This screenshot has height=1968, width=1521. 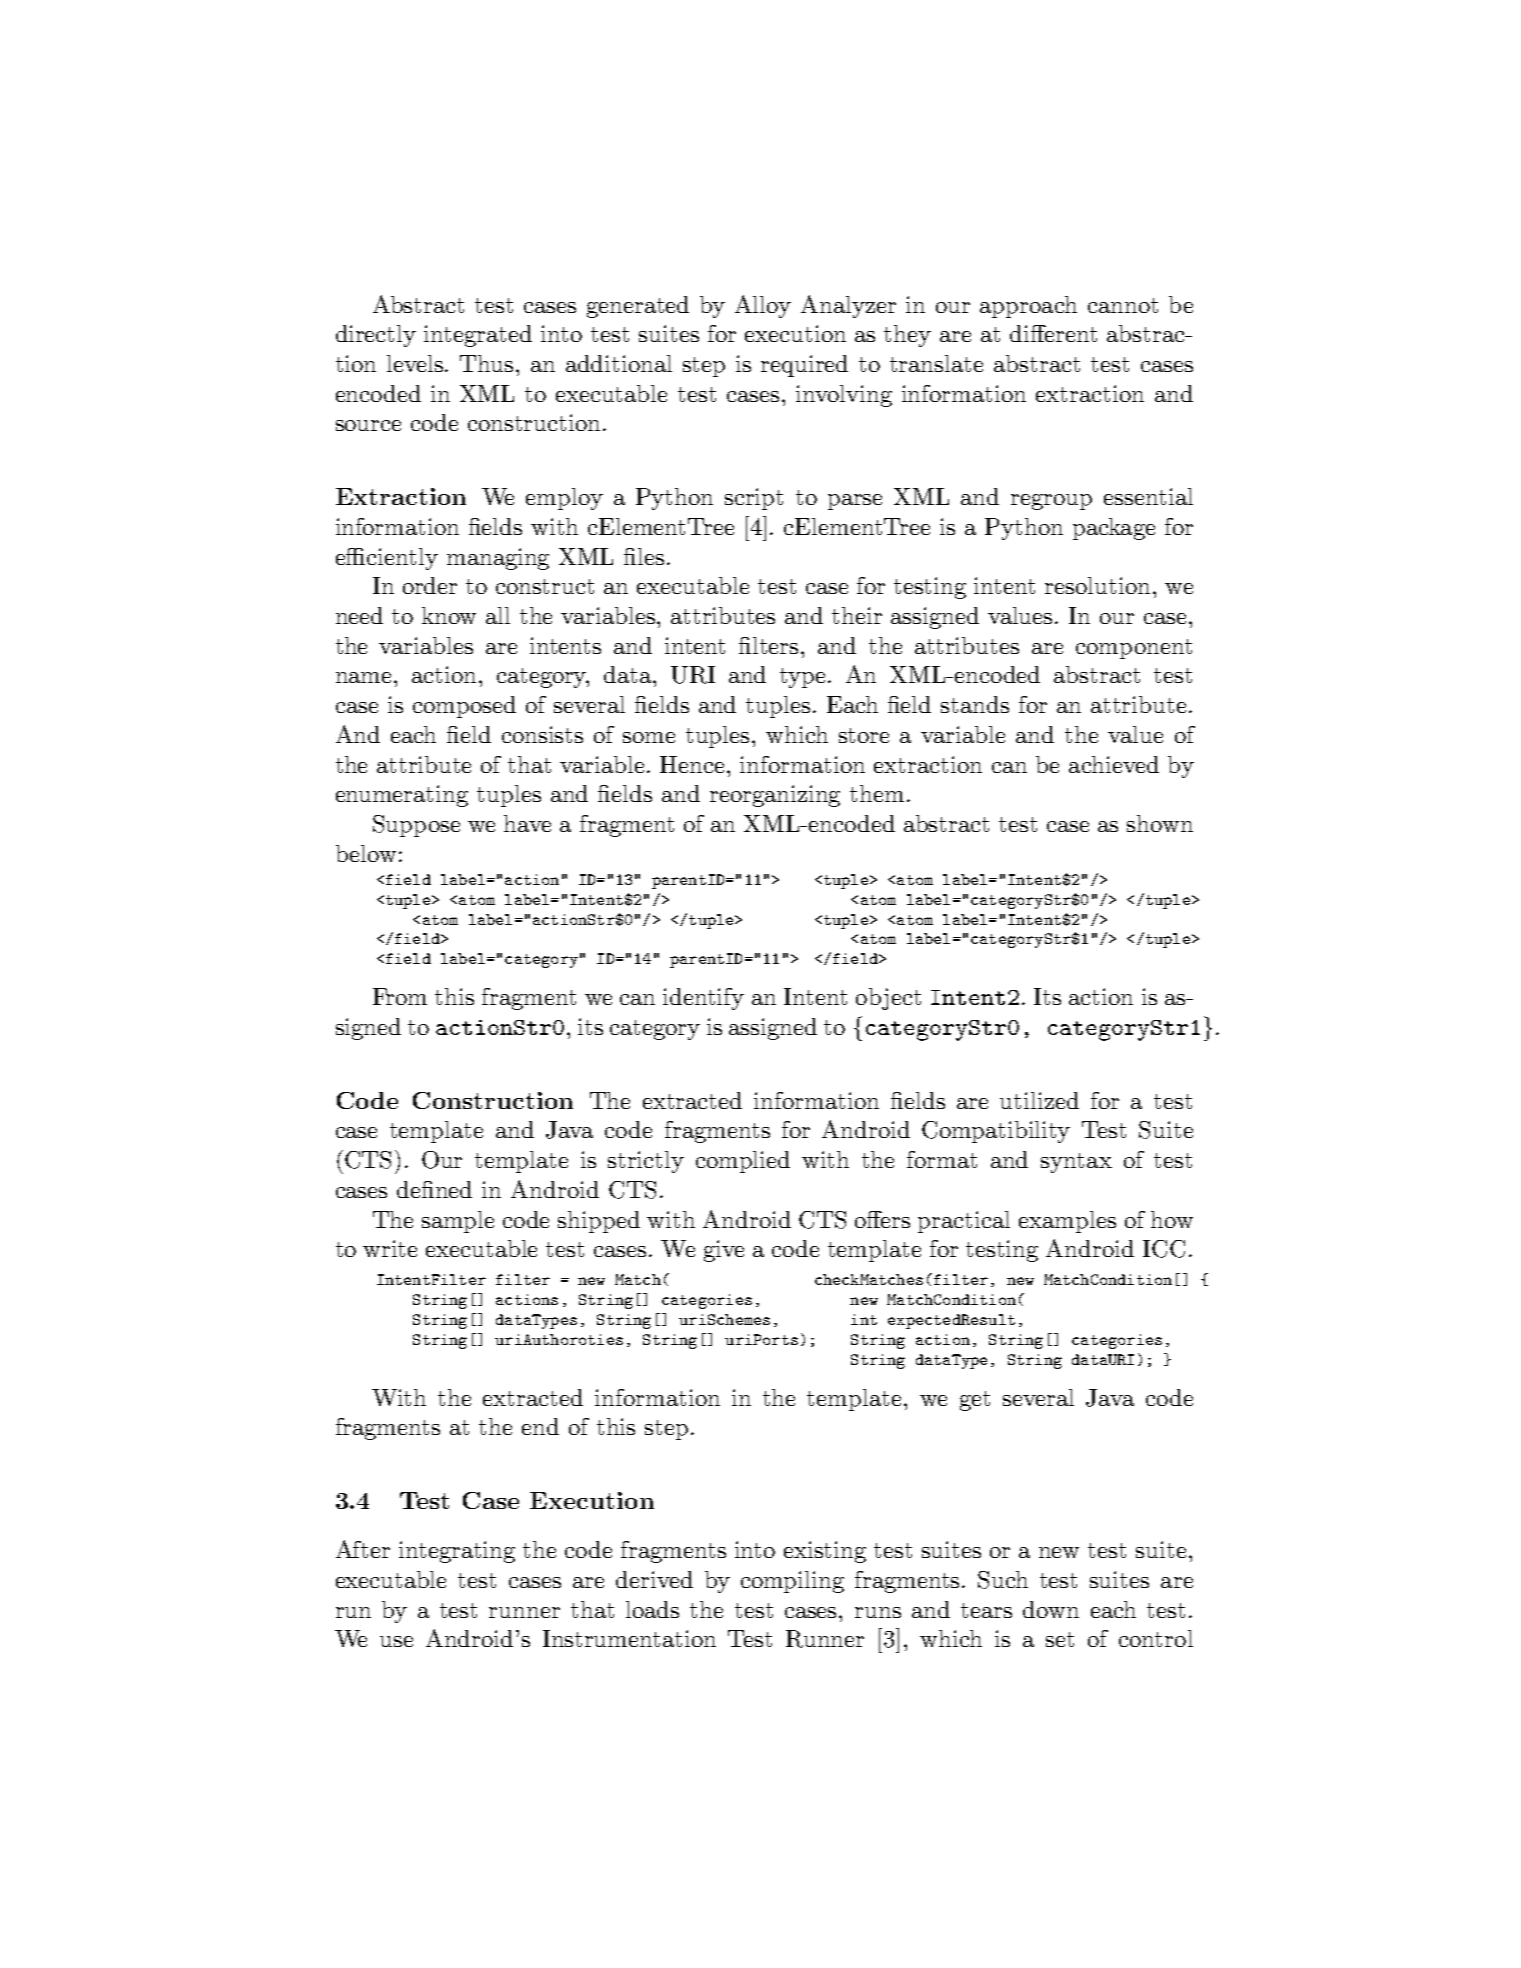 What do you see at coordinates (478, 336) in the screenshot?
I see `integrated` at bounding box center [478, 336].
